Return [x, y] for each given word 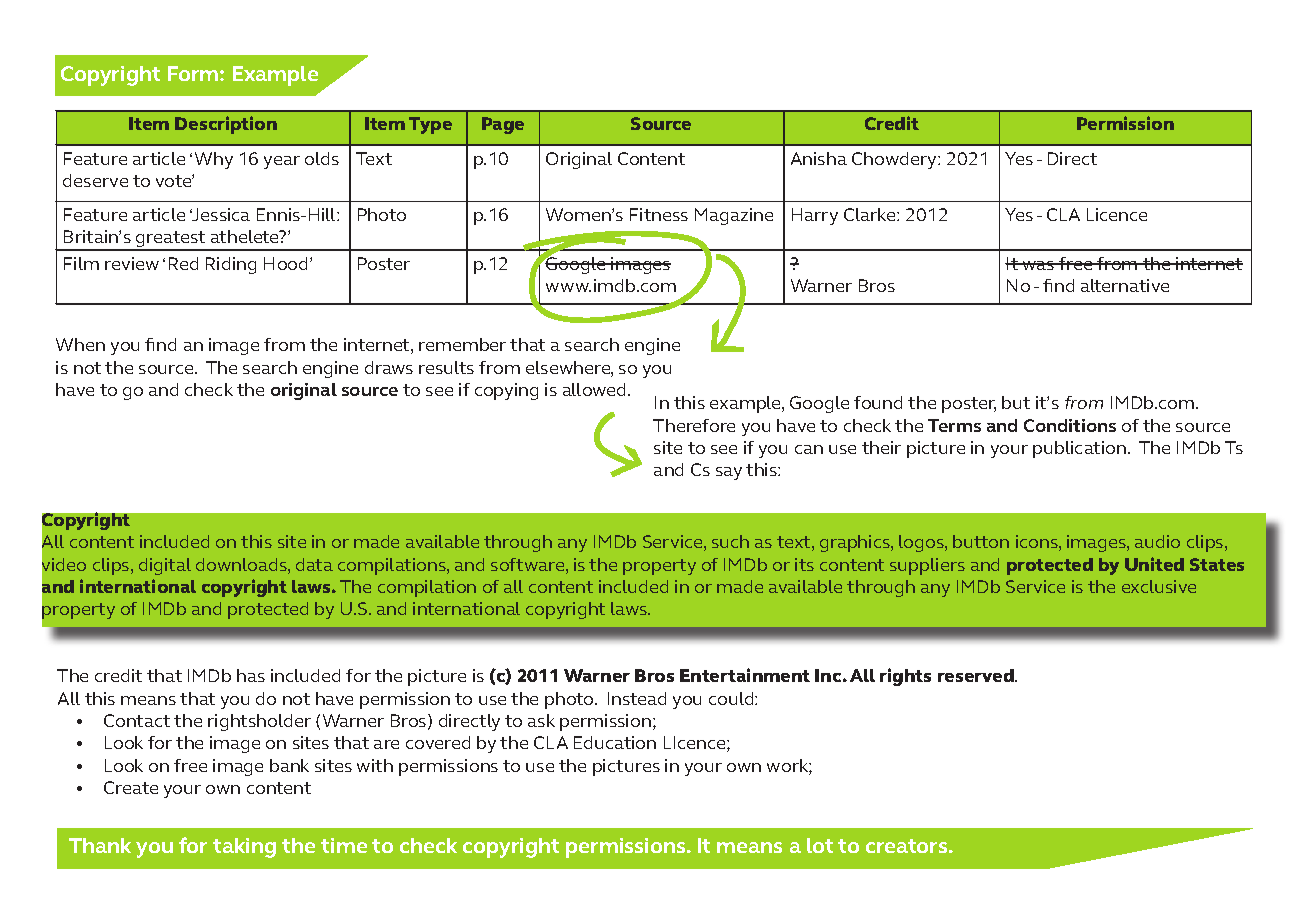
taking [244, 848]
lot [820, 845]
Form [194, 73]
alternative [1125, 285]
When [80, 344]
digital [165, 566]
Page [503, 125]
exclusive [1159, 586]
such [730, 541]
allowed [596, 389]
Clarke [871, 214]
